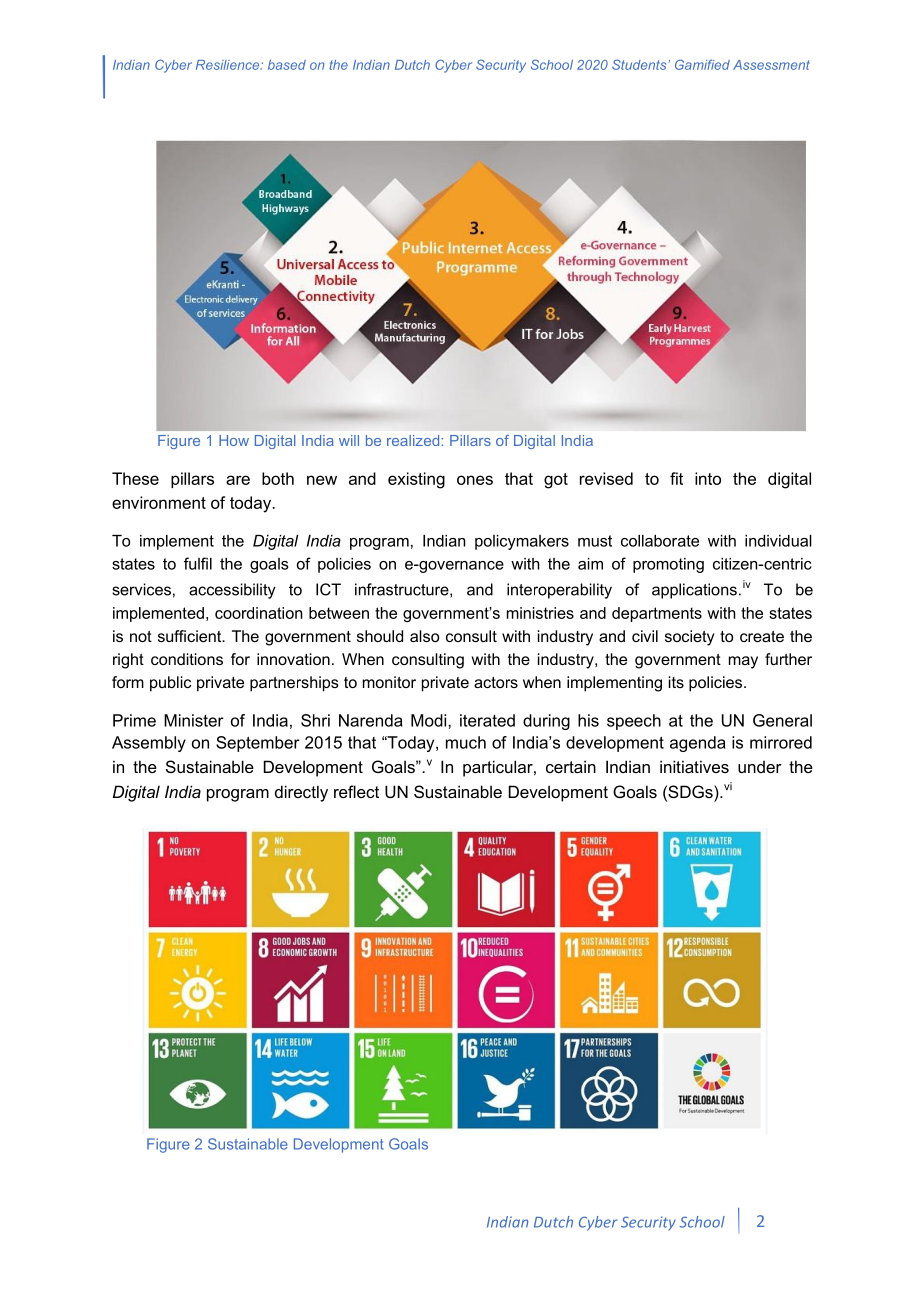 This document has width=924, height=1308. What do you see at coordinates (657, 614) in the document?
I see `departments` at bounding box center [657, 614].
